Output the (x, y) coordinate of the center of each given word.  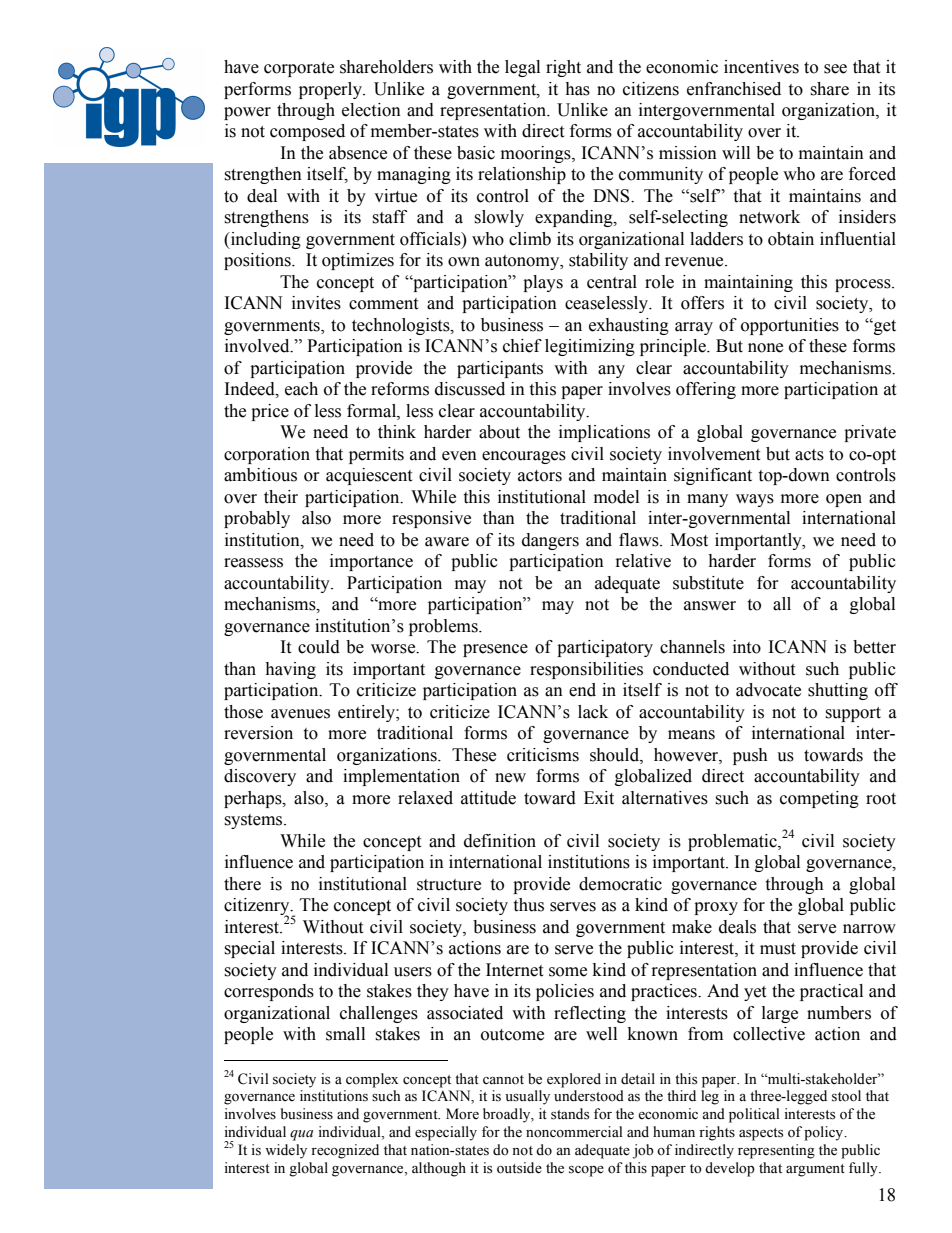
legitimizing (590, 347)
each (301, 389)
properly (332, 90)
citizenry (258, 907)
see (835, 69)
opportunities (790, 326)
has (577, 89)
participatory (605, 648)
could (319, 647)
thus (528, 905)
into (747, 647)
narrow (869, 929)
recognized (345, 1151)
